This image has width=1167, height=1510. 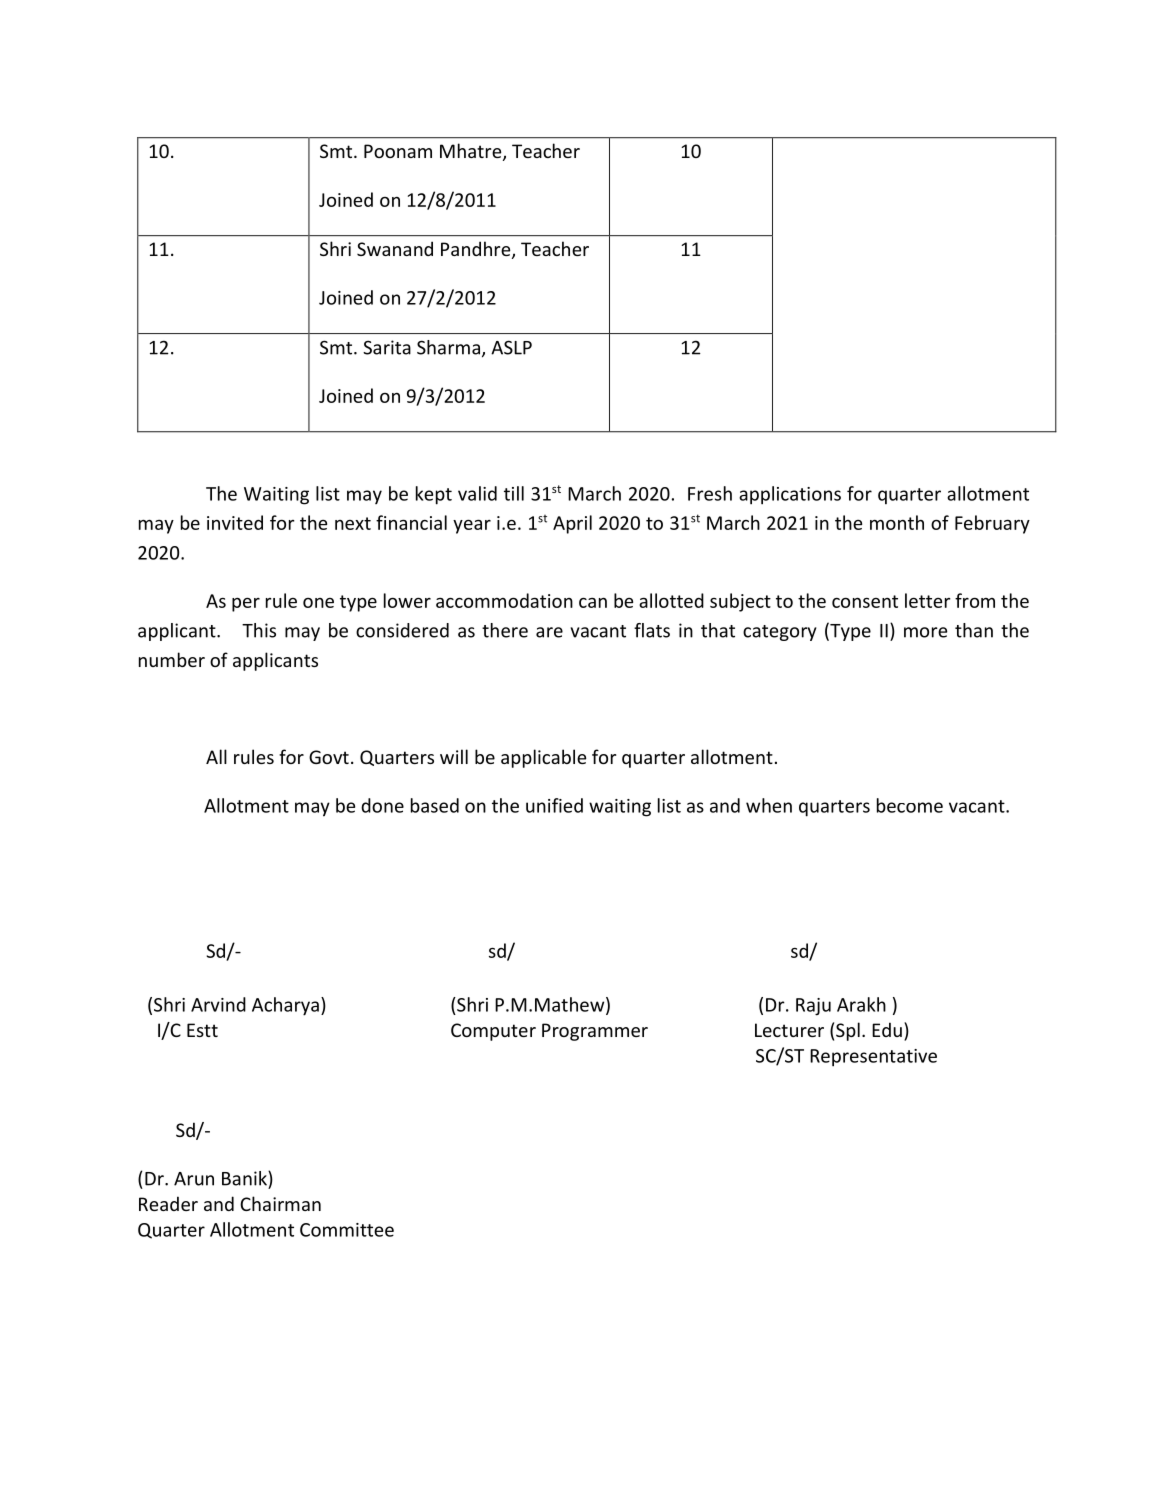 What do you see at coordinates (925, 632) in the image?
I see `more` at bounding box center [925, 632].
